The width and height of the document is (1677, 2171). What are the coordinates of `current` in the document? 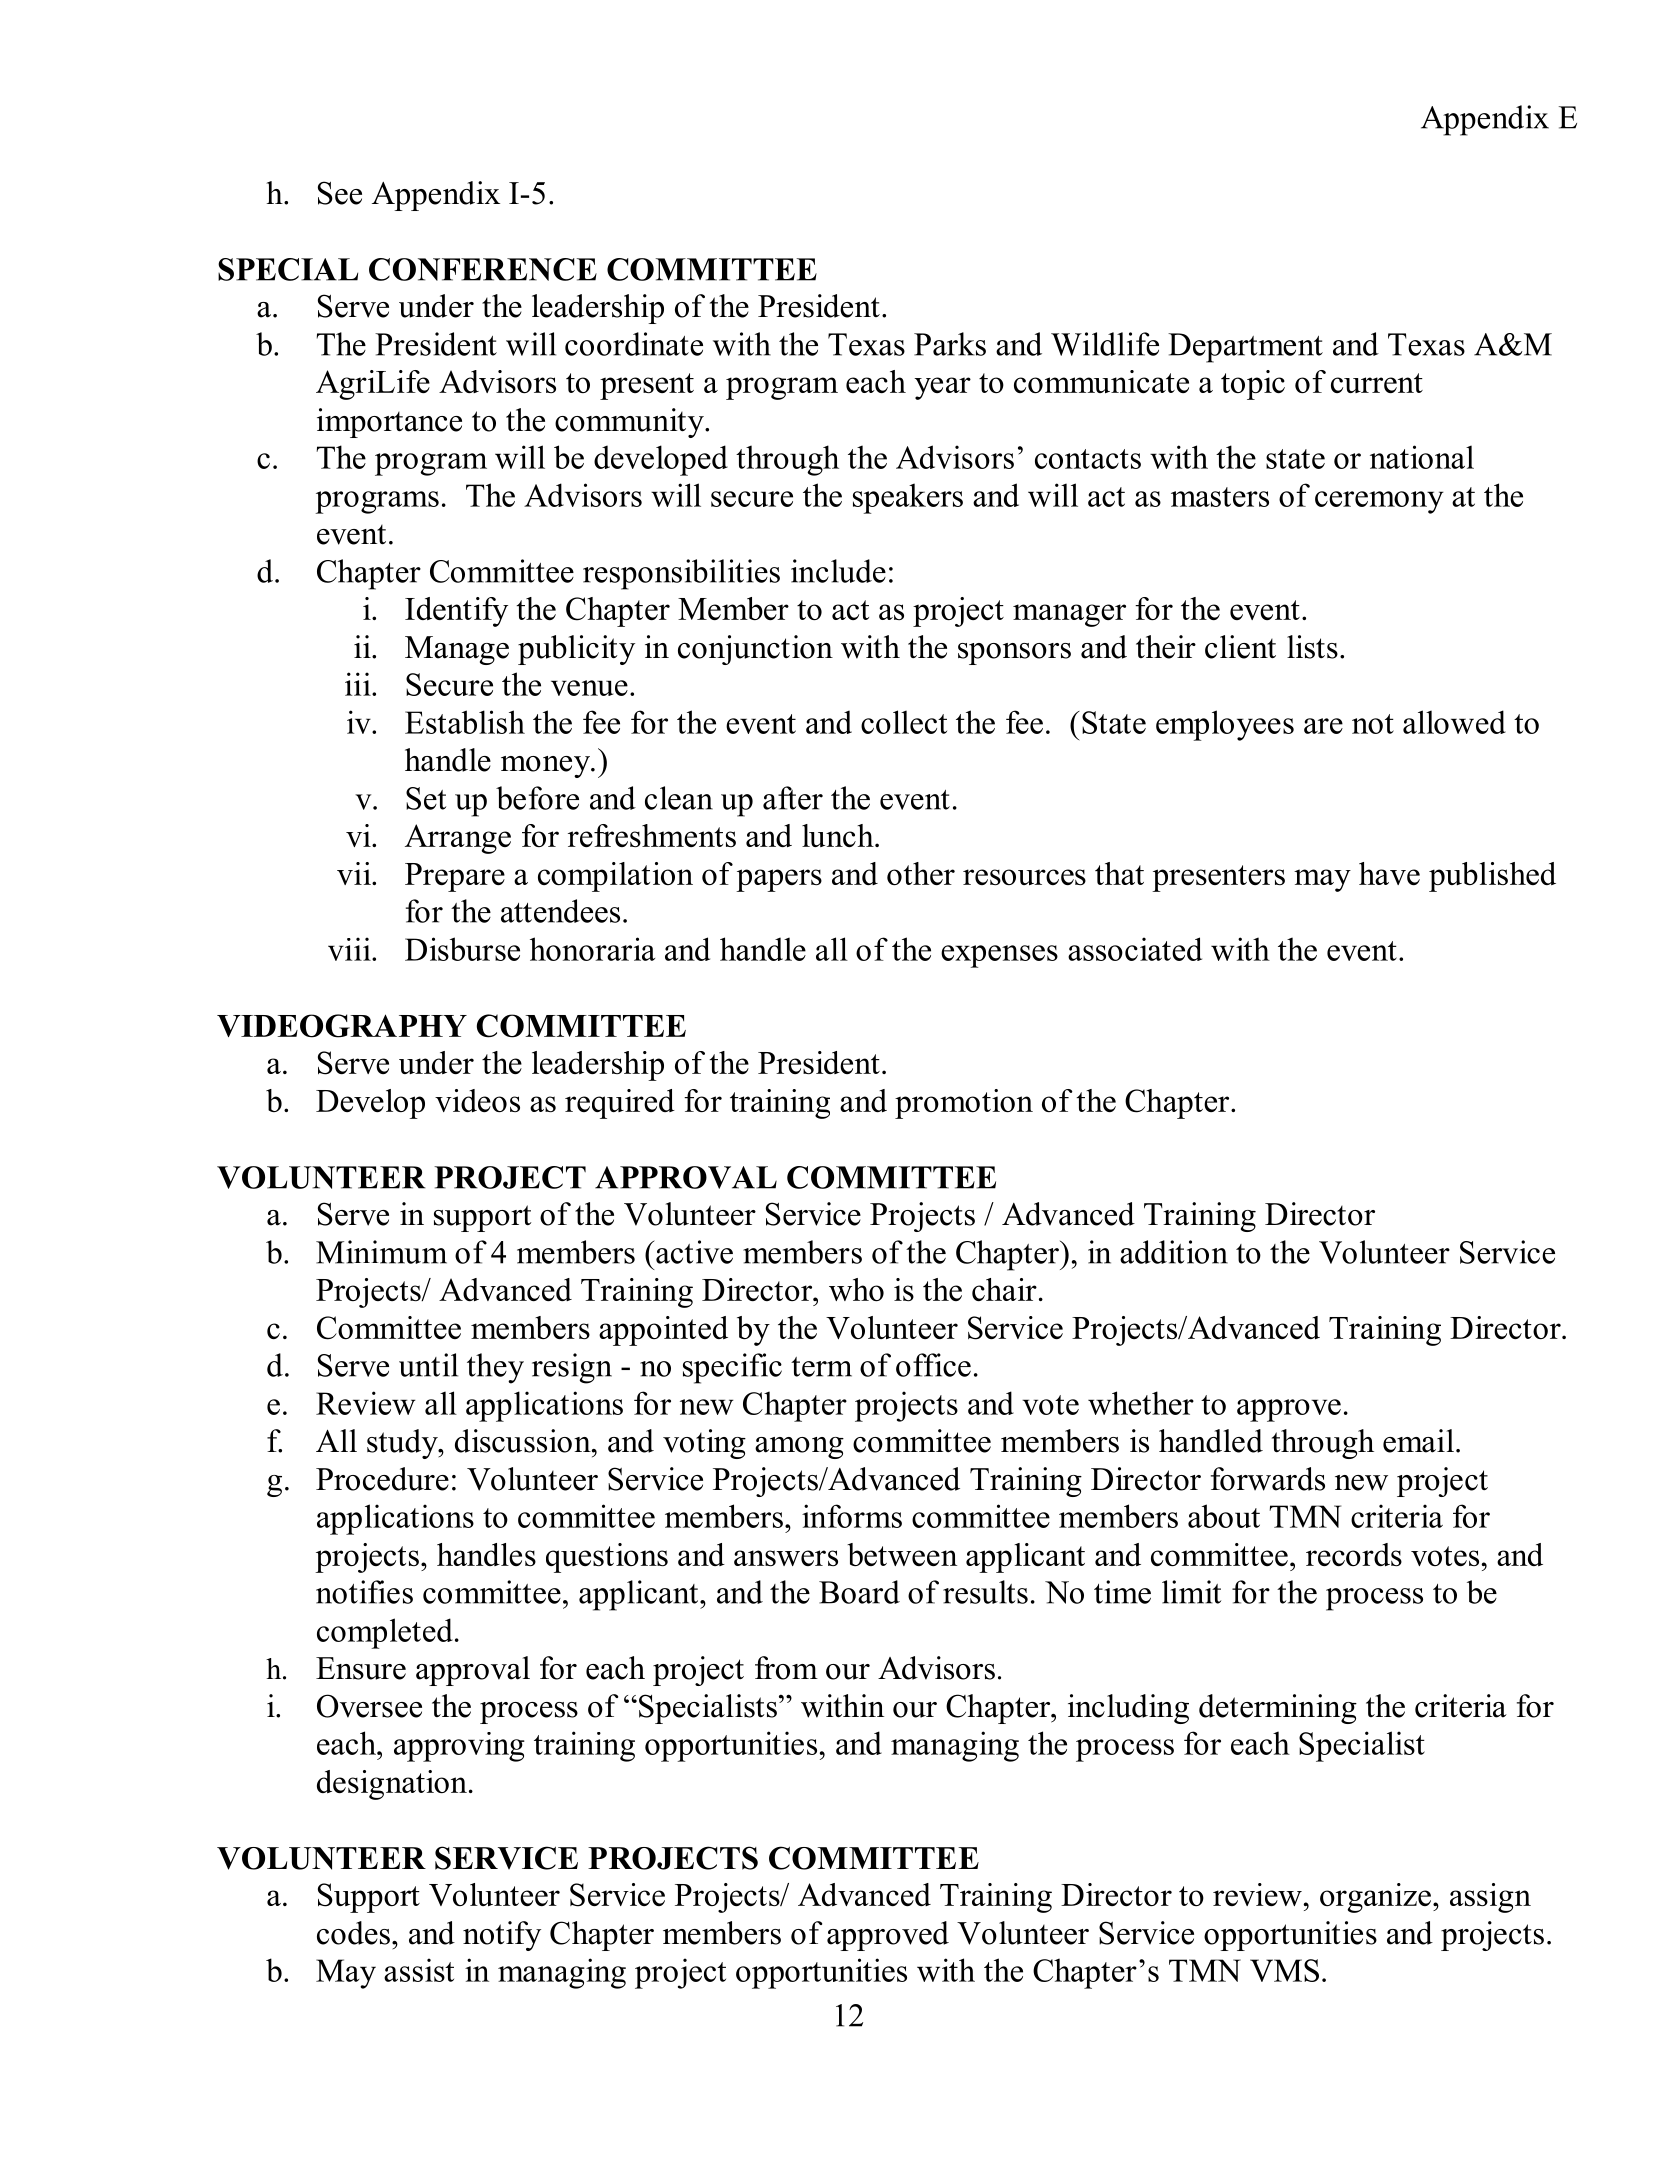 It's located at (1377, 383).
